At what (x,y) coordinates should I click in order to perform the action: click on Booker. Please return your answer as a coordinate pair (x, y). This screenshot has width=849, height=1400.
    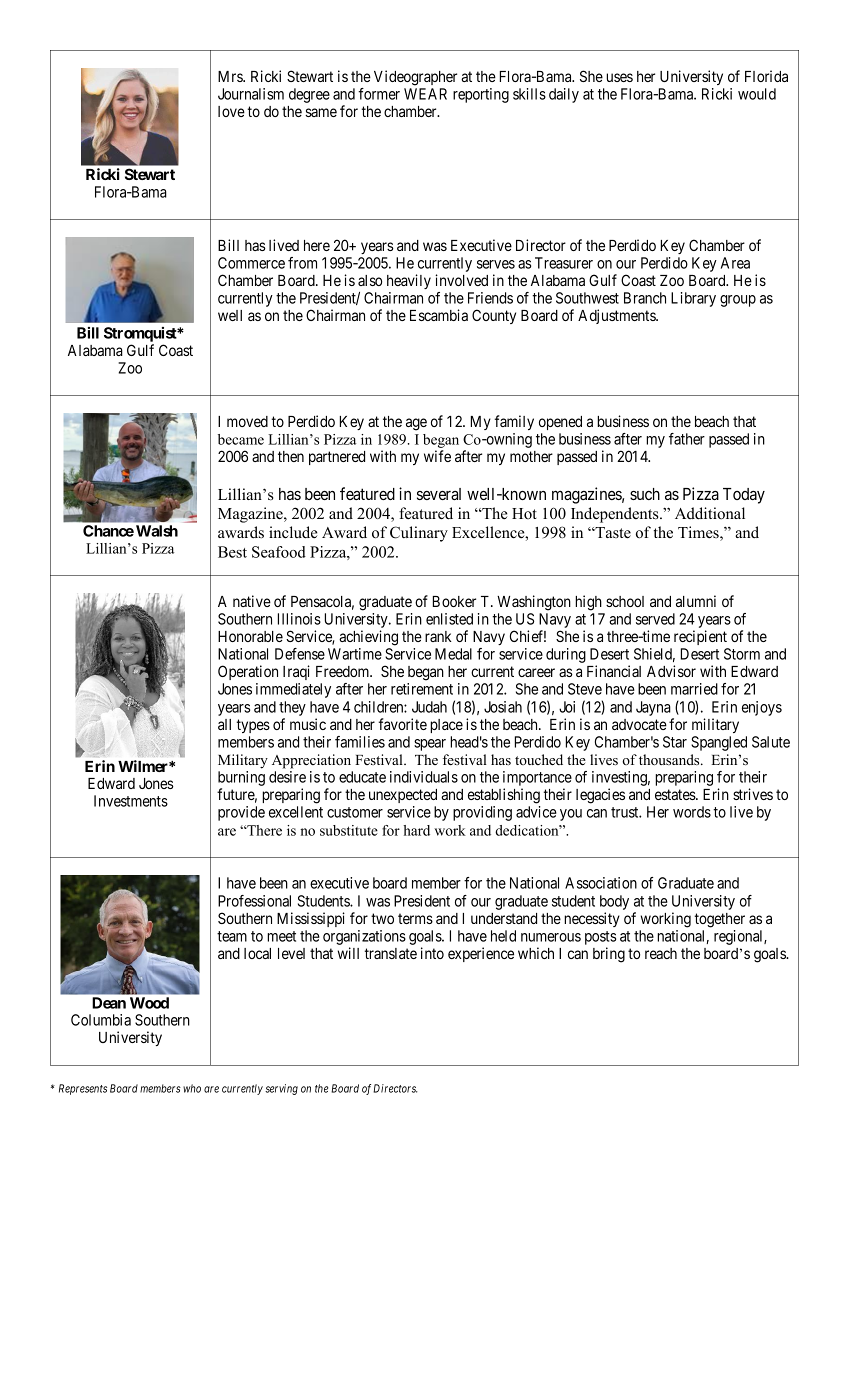
    Looking at the image, I should click on (454, 601).
